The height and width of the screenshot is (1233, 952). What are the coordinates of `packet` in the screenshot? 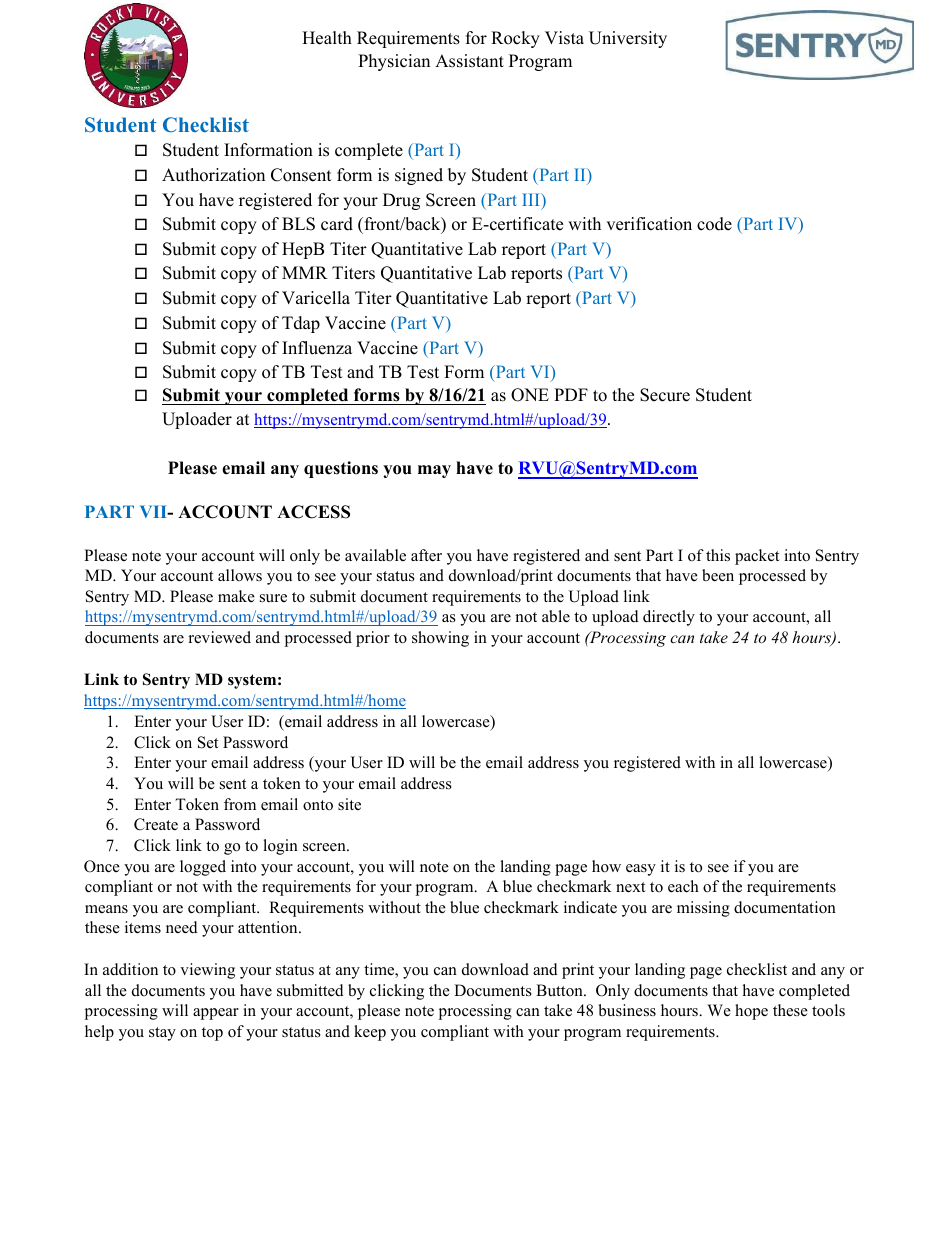 It's located at (757, 557).
